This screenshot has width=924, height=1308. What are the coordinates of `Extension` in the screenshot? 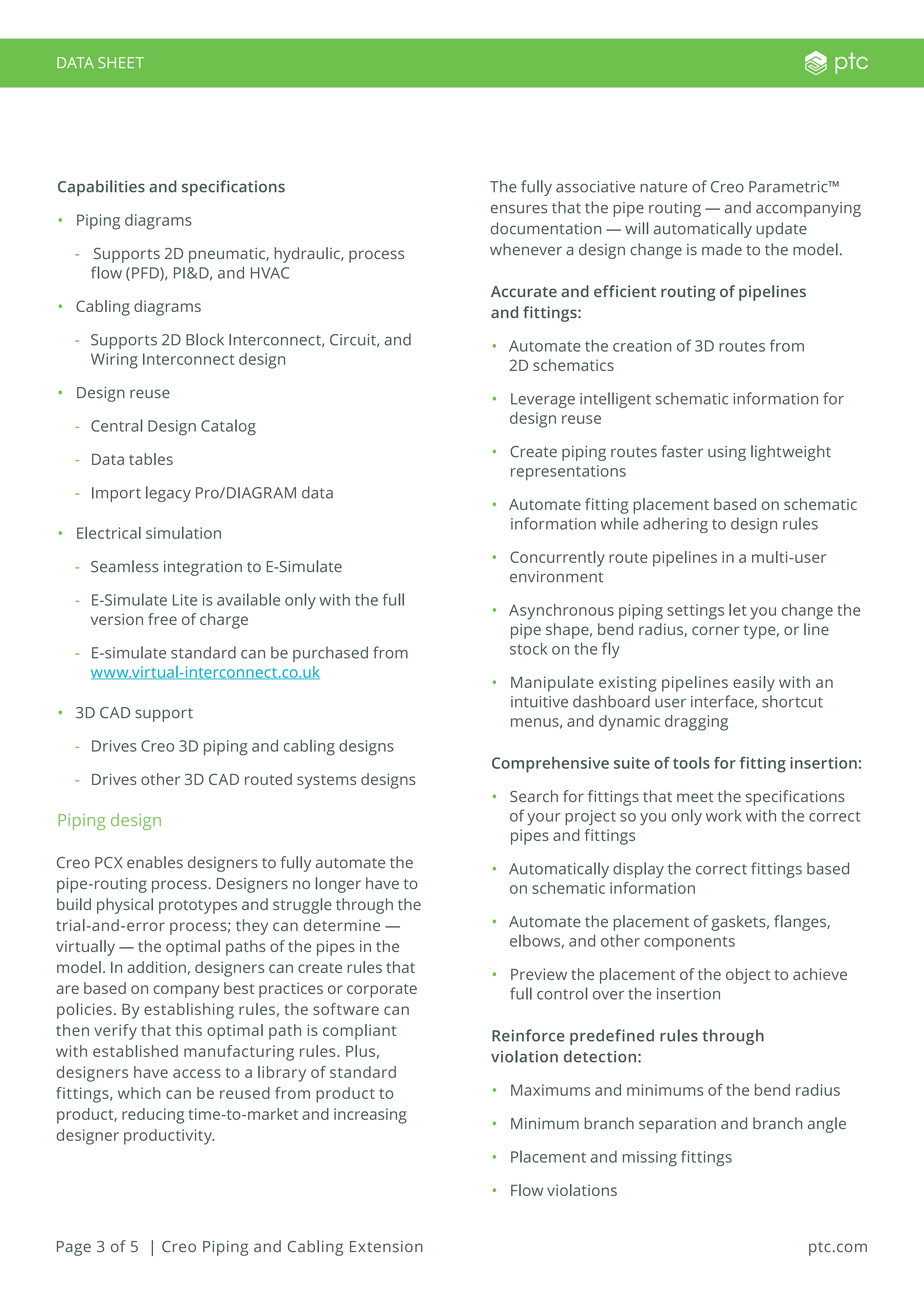 It's located at (386, 1246).
